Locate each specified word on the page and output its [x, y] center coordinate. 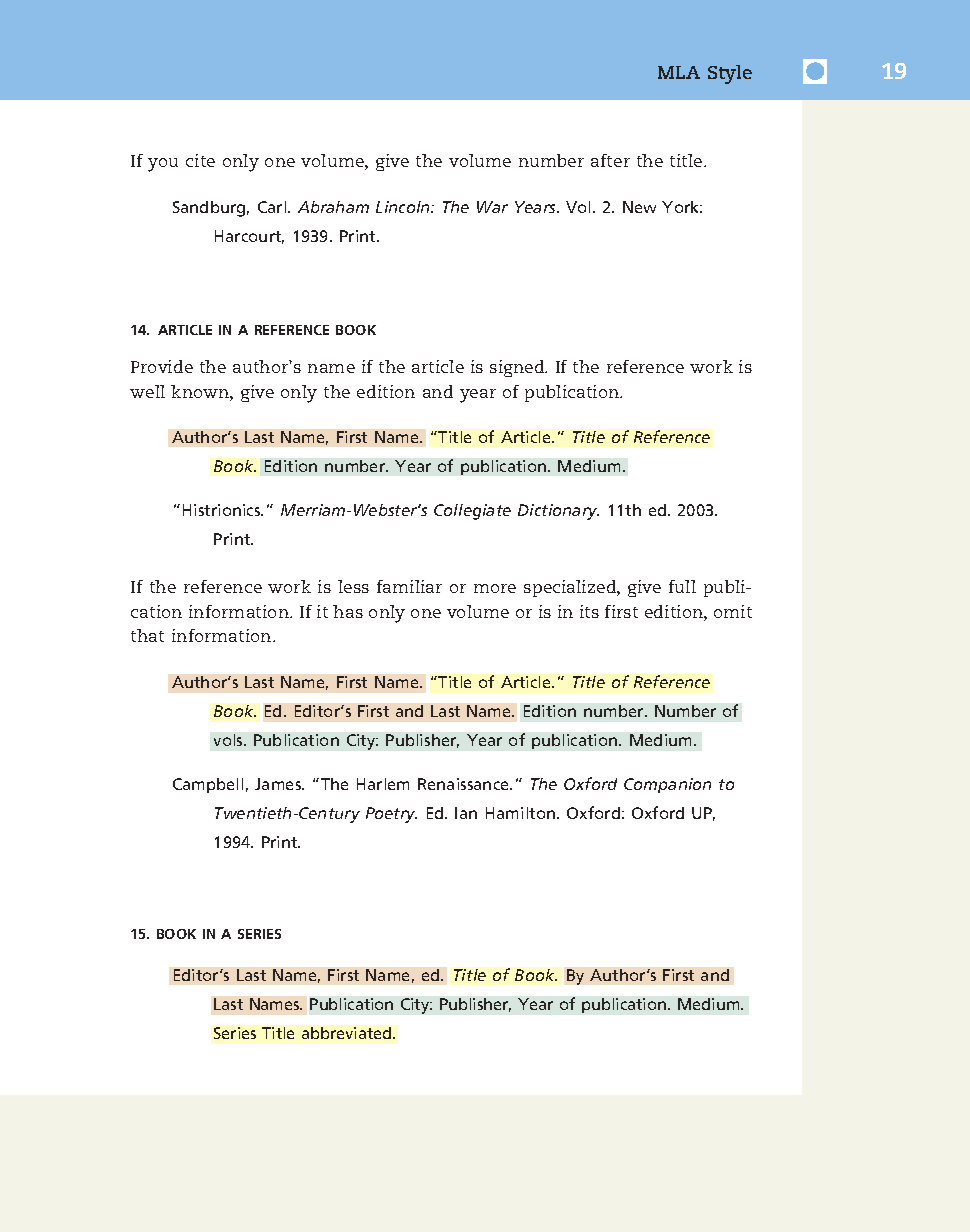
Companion [667, 785]
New [639, 207]
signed [518, 368]
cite [200, 160]
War [492, 207]
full [682, 586]
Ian [466, 813]
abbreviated [348, 1033]
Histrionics [223, 510]
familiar [409, 586]
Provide [162, 366]
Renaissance [464, 784]
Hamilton [522, 813]
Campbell [208, 785]
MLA [679, 72]
